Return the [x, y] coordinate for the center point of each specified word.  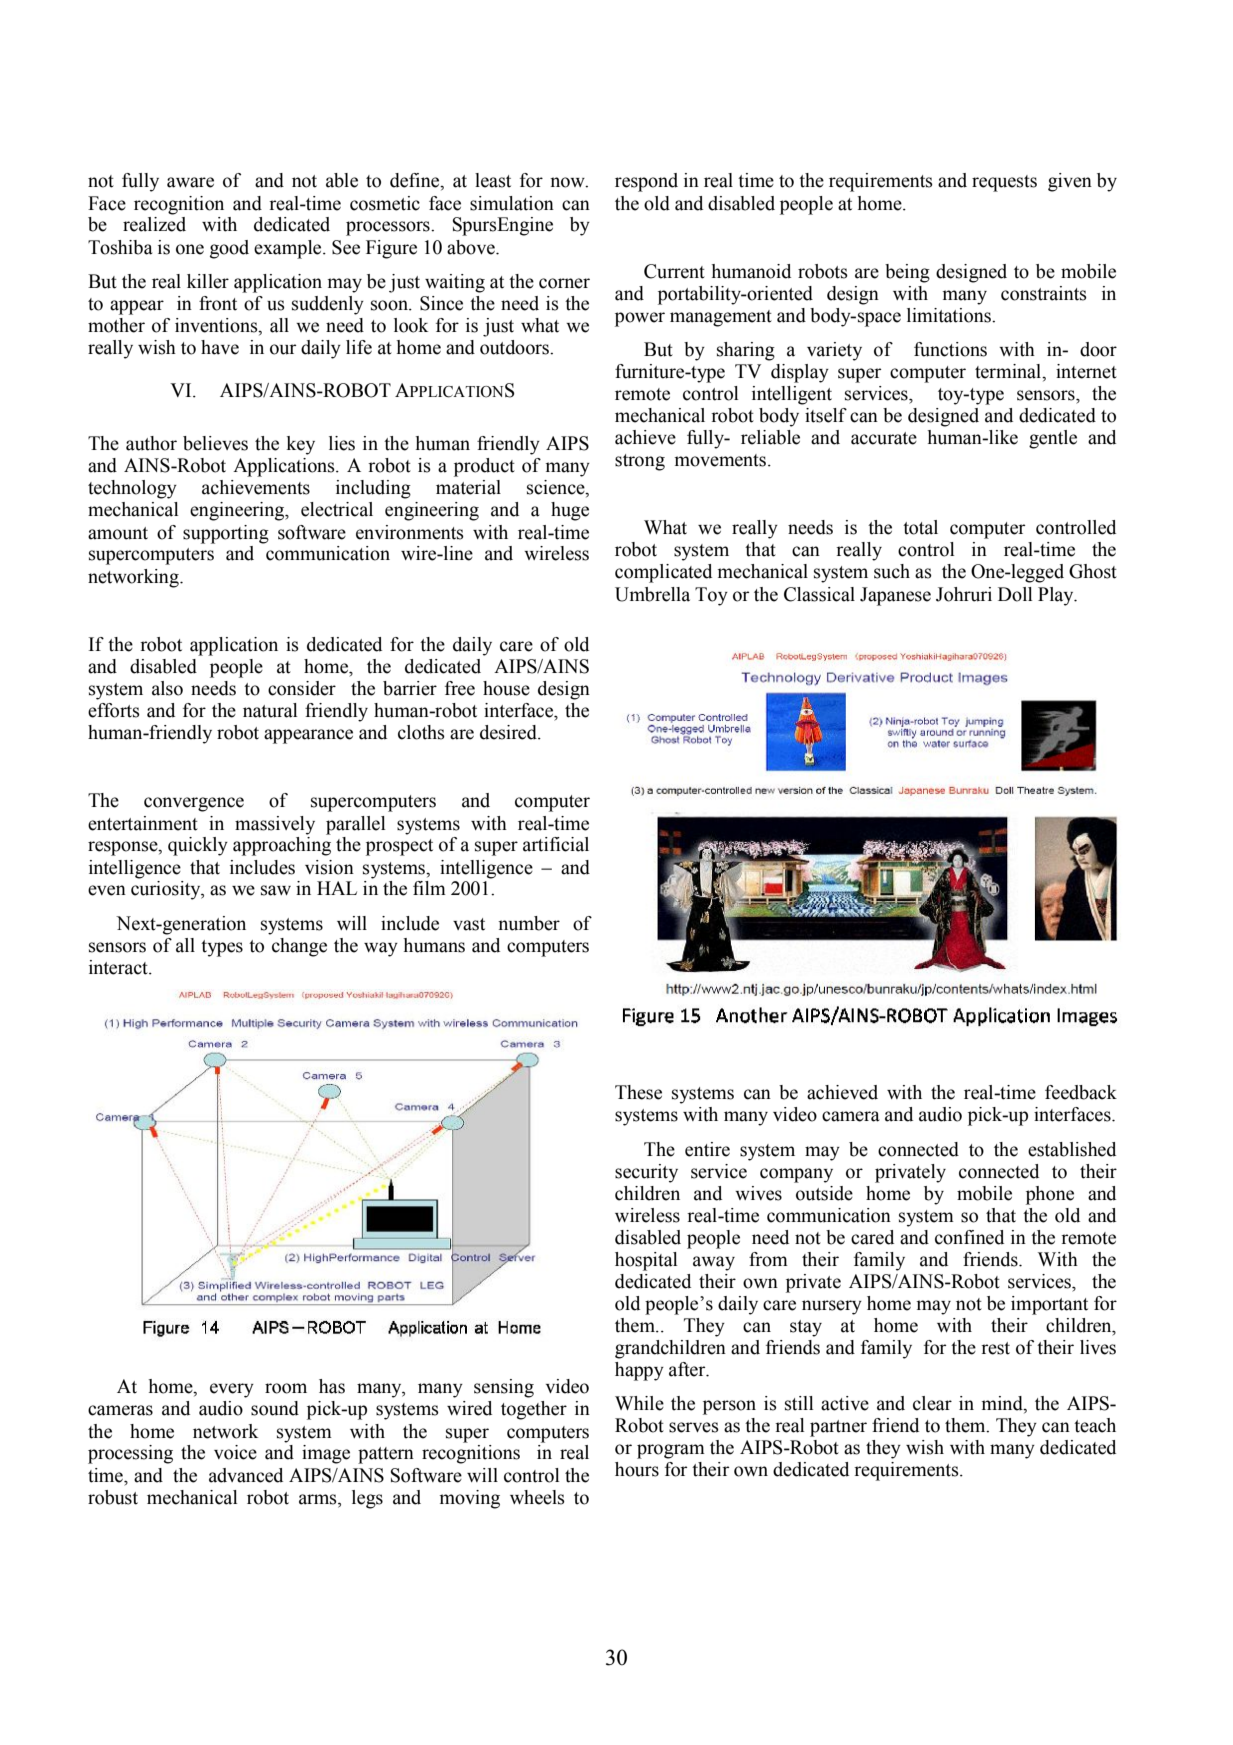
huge [570, 511]
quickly [198, 846]
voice [235, 1452]
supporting [226, 534]
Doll [1015, 594]
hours [637, 1469]
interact [119, 967]
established [1072, 1149]
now [568, 182]
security [646, 1173]
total [920, 527]
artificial [556, 844]
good [229, 249]
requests [1004, 183]
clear [932, 1403]
